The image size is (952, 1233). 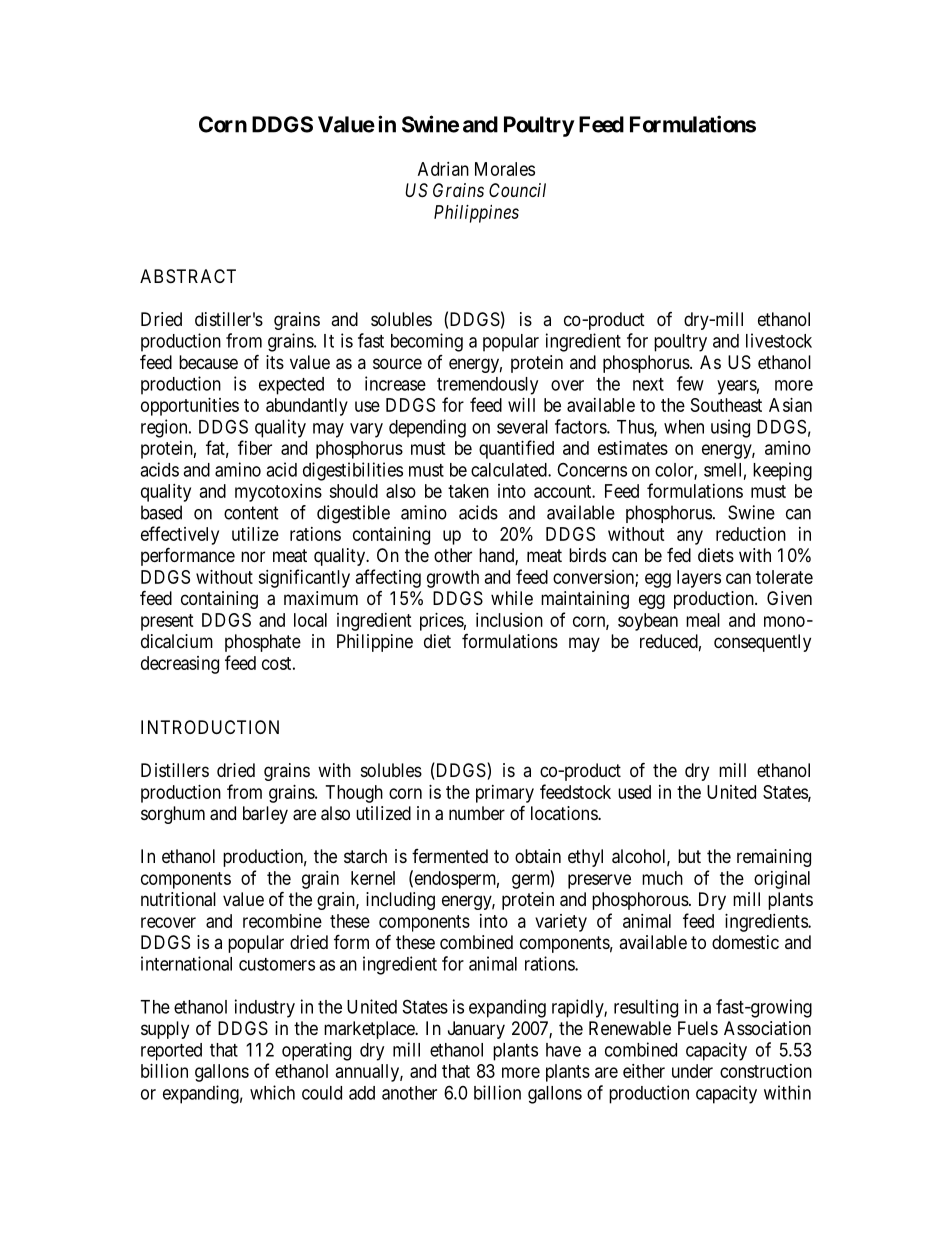 What do you see at coordinates (509, 620) in the screenshot?
I see `inclusion` at bounding box center [509, 620].
